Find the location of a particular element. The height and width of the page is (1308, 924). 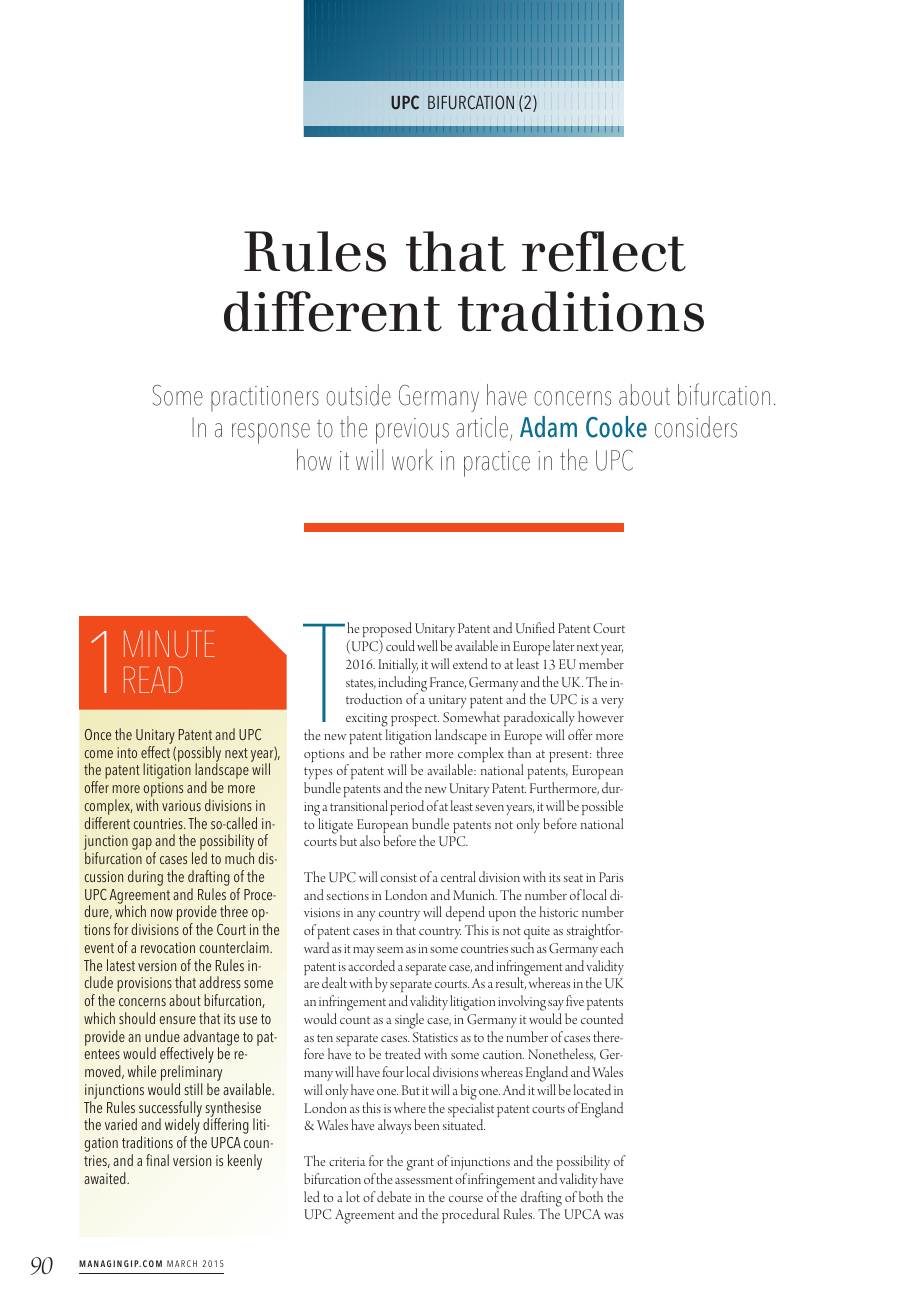

practitioners is located at coordinates (265, 399).
